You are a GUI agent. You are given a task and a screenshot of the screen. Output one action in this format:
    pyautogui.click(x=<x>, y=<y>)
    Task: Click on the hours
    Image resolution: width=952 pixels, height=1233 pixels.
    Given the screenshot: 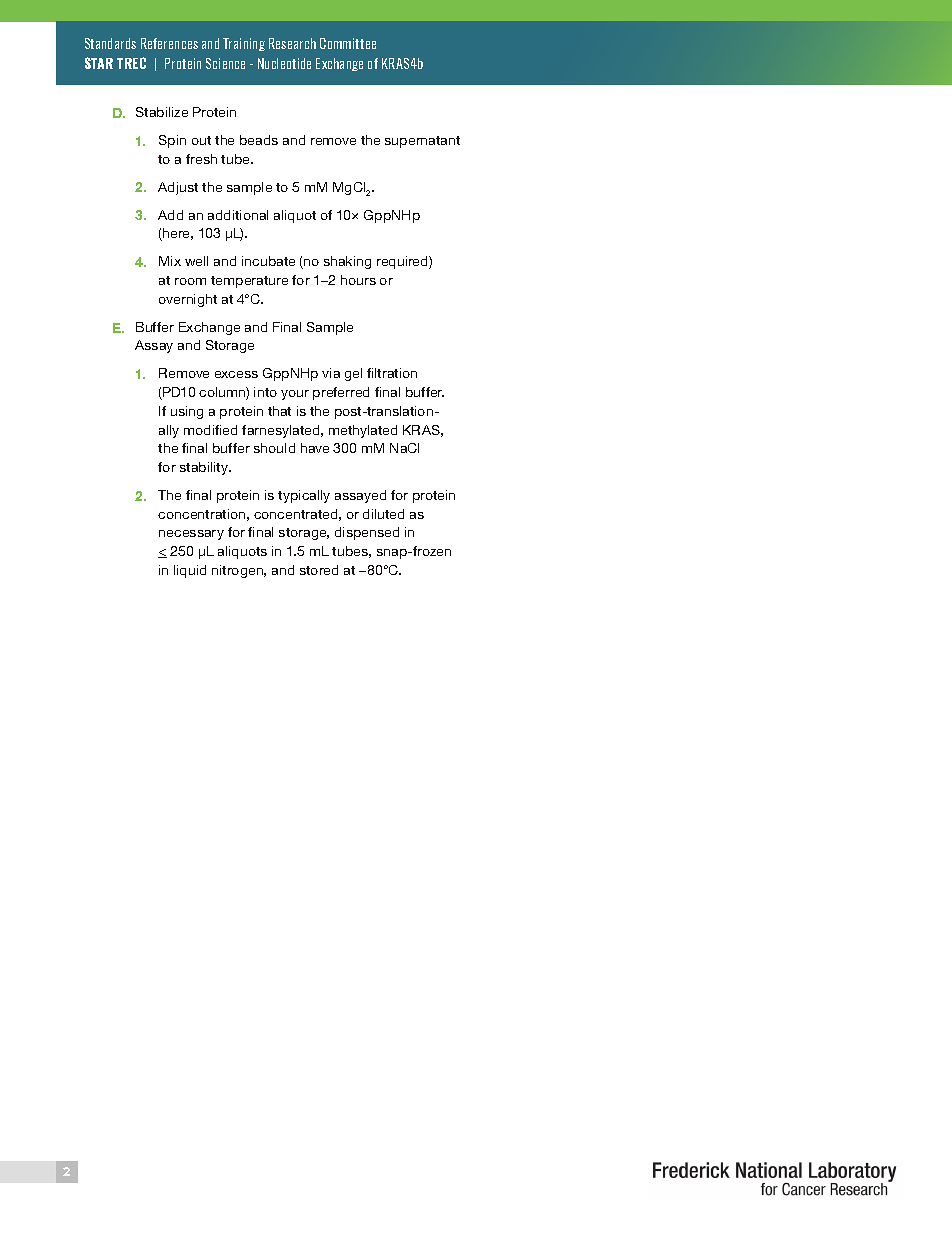 What is the action you would take?
    pyautogui.click(x=358, y=280)
